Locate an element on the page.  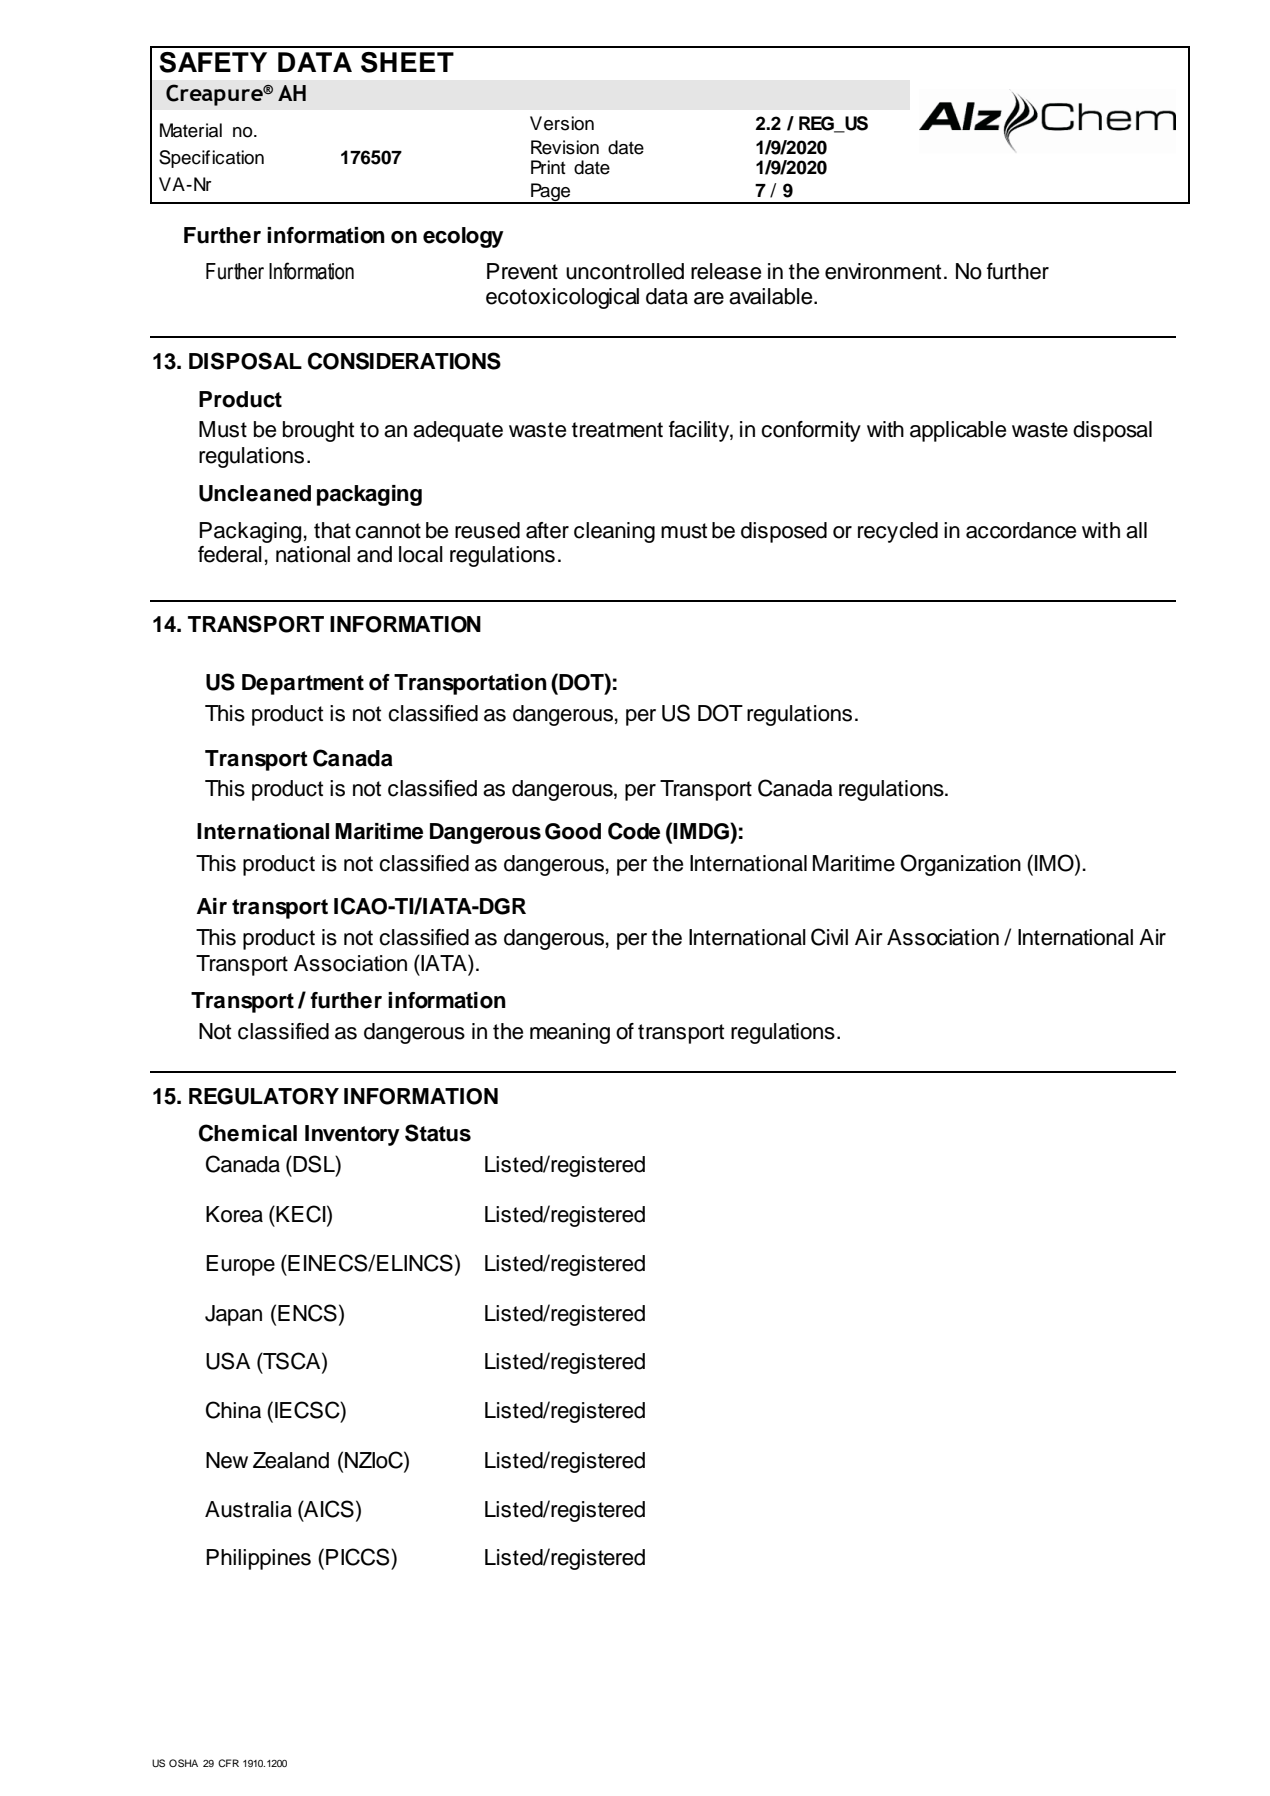
Civil is located at coordinates (829, 937).
